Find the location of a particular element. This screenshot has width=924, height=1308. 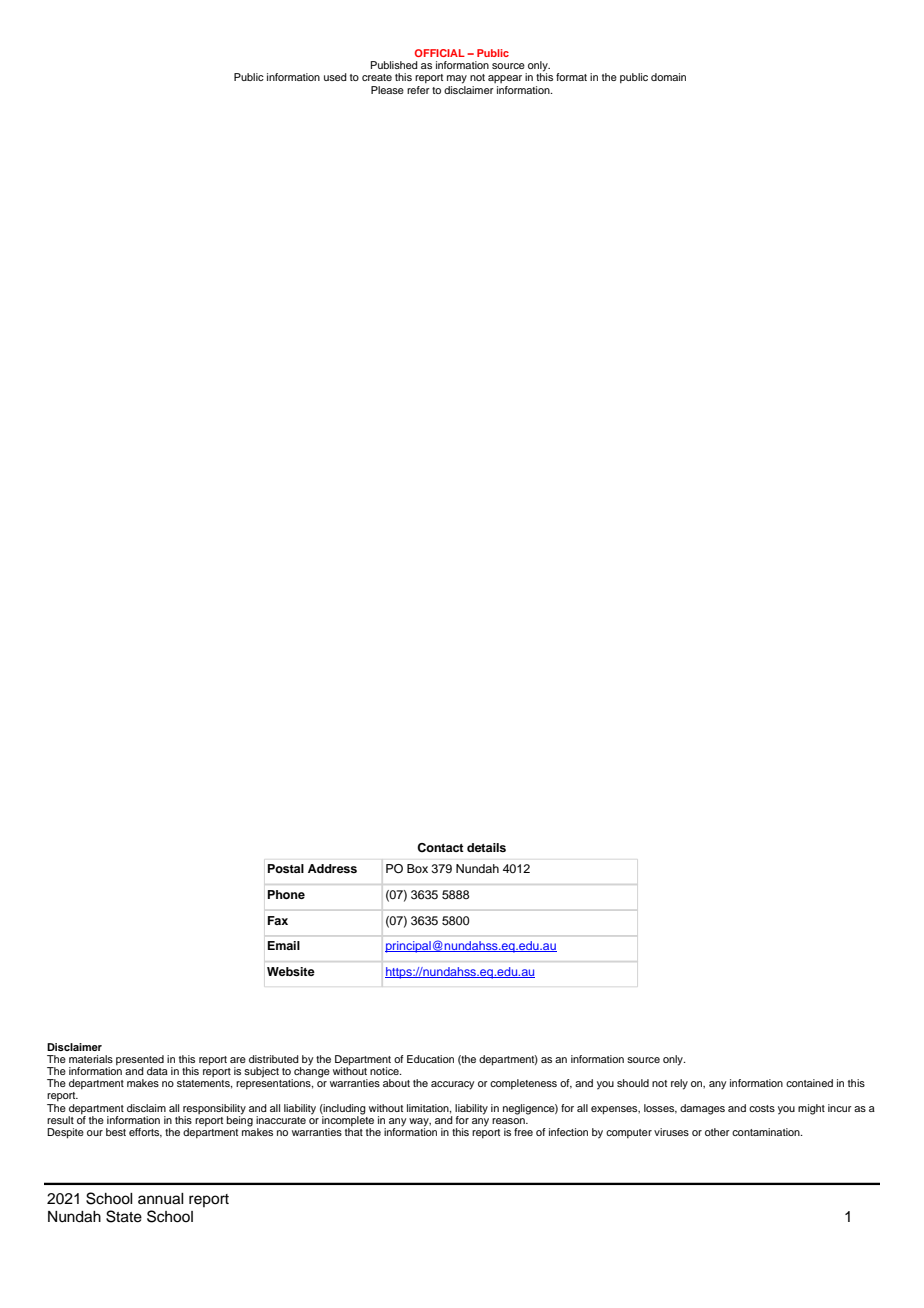

reason is located at coordinates (509, 1121).
